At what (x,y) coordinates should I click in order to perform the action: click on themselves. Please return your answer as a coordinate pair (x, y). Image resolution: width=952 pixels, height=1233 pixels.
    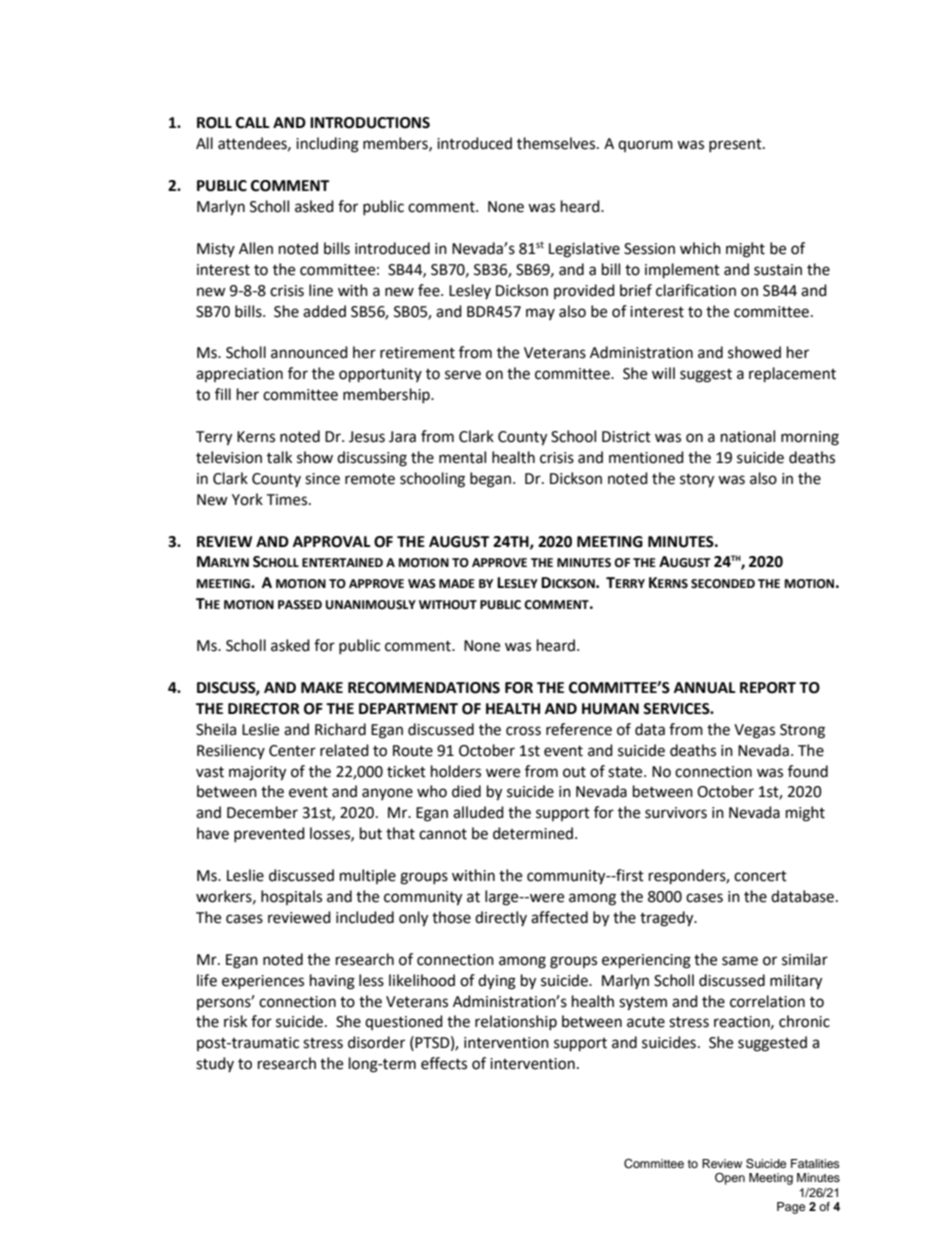
    Looking at the image, I should click on (557, 143).
